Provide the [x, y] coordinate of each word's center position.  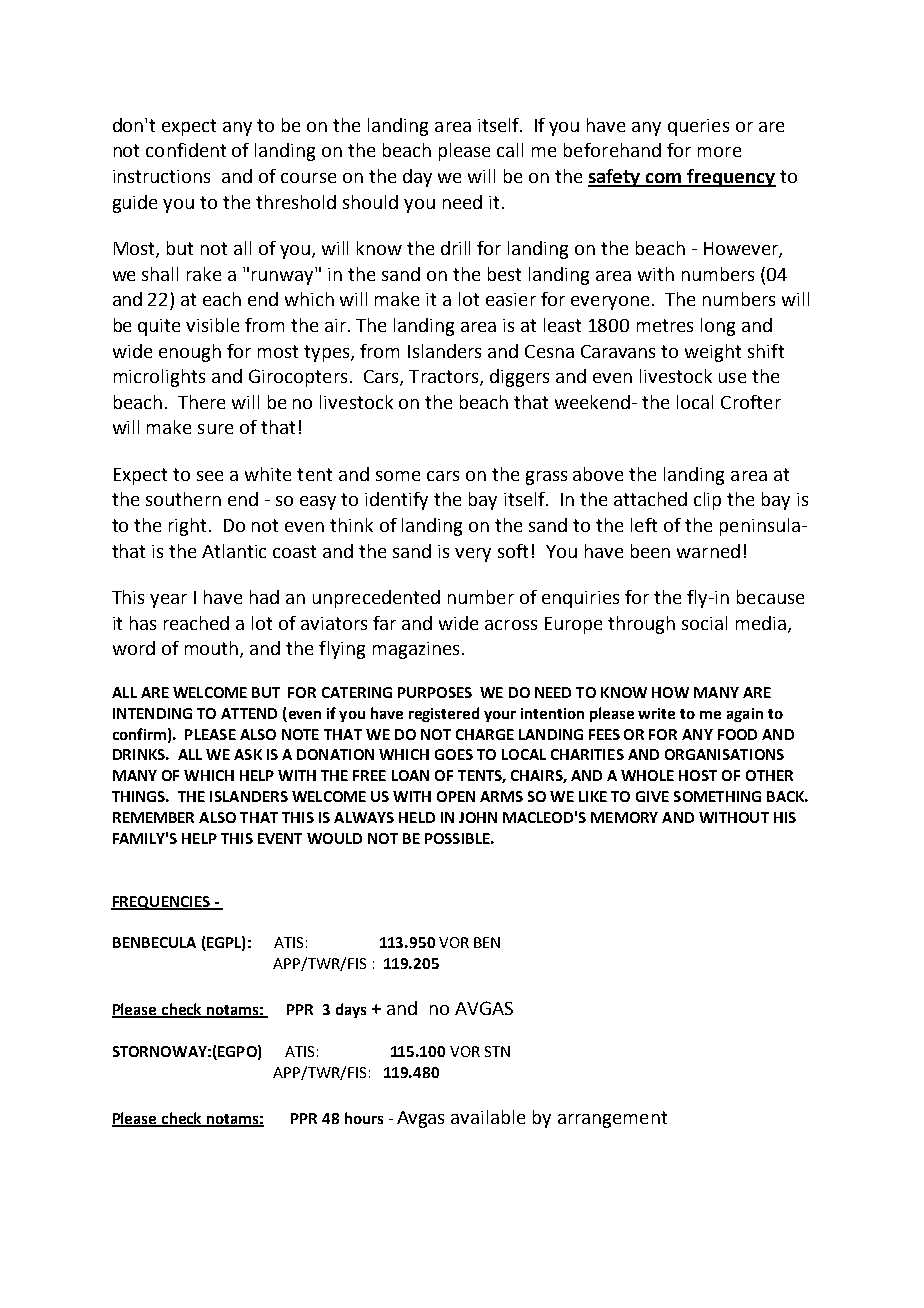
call [510, 150]
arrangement [612, 1119]
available [488, 1117]
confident [186, 150]
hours [364, 1118]
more [719, 152]
